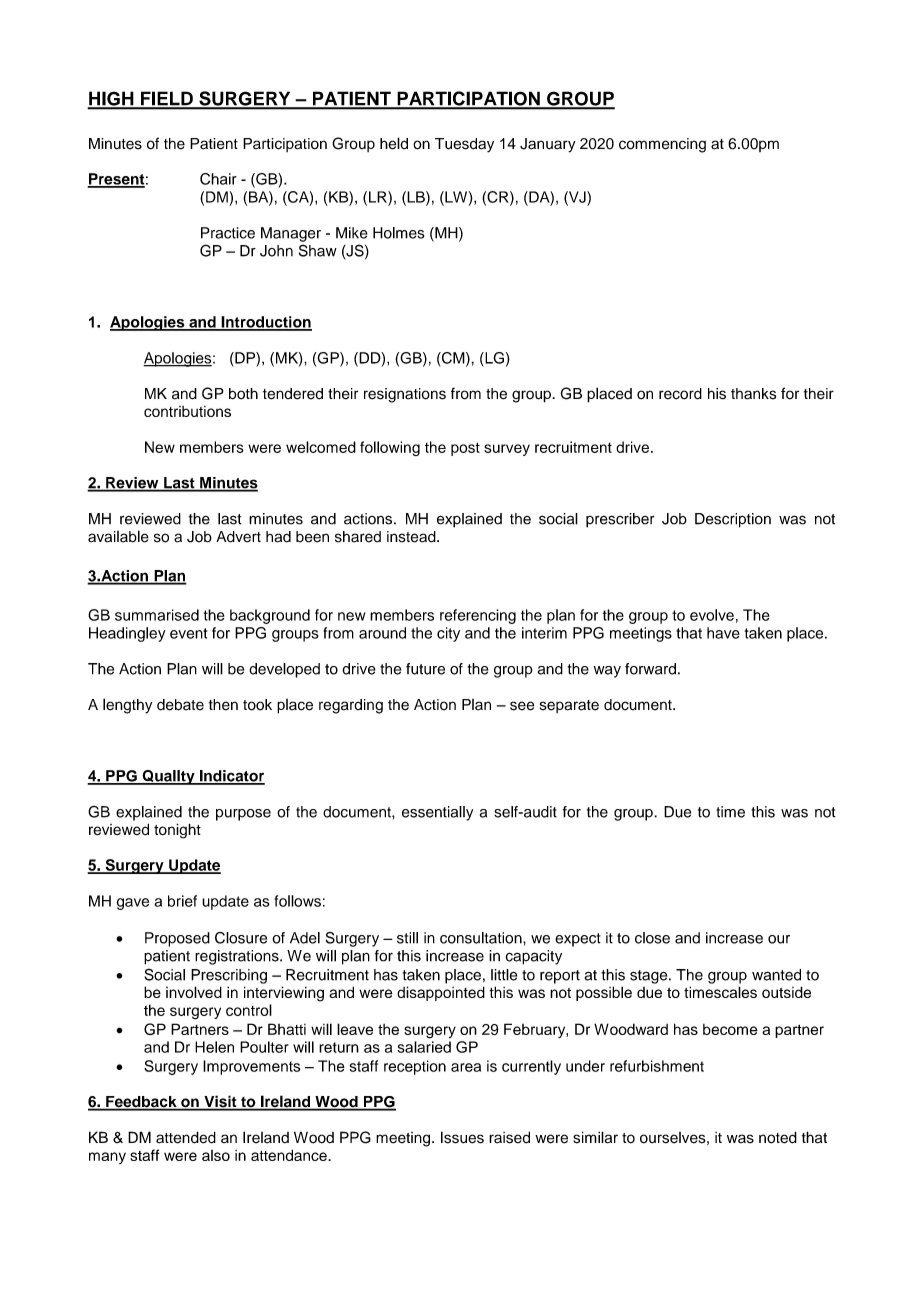 The image size is (924, 1308). I want to click on Tuesday, so click(464, 145).
